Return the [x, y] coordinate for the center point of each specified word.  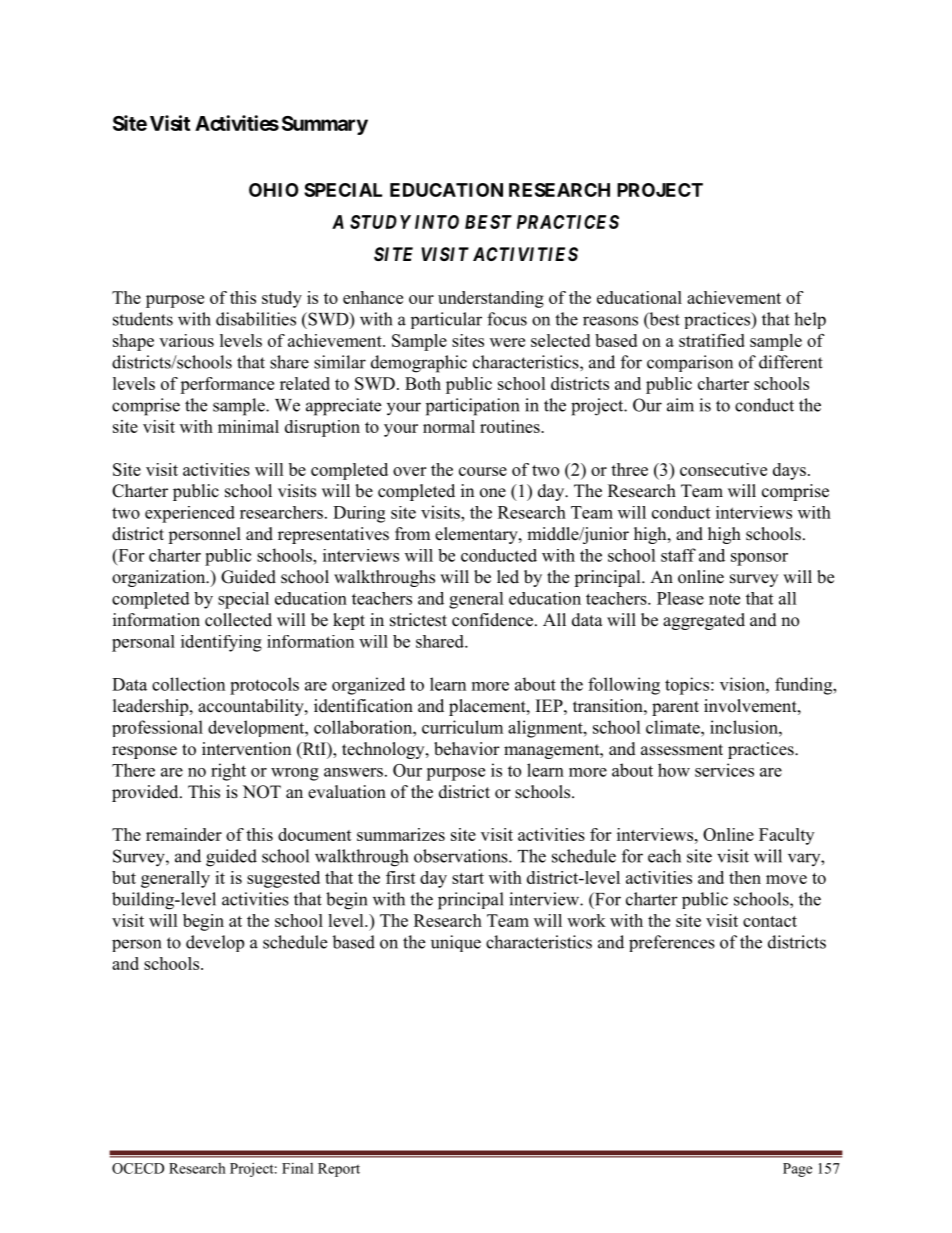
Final [297, 1168]
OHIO [274, 190]
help [810, 320]
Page [797, 1170]
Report [339, 1170]
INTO [437, 222]
